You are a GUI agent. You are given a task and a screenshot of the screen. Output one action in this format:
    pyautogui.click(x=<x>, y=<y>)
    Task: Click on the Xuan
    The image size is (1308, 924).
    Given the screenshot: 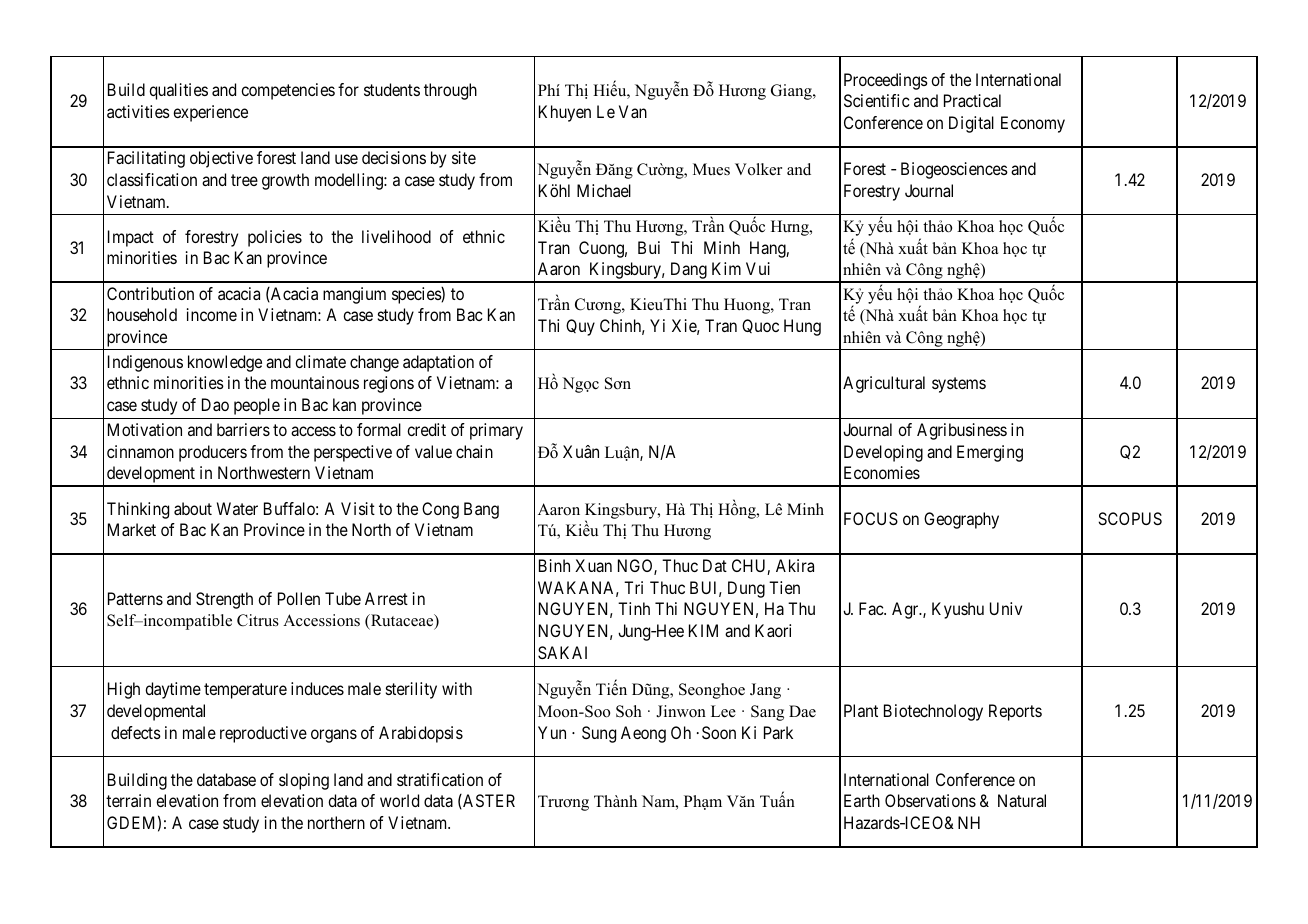 What is the action you would take?
    pyautogui.click(x=593, y=565)
